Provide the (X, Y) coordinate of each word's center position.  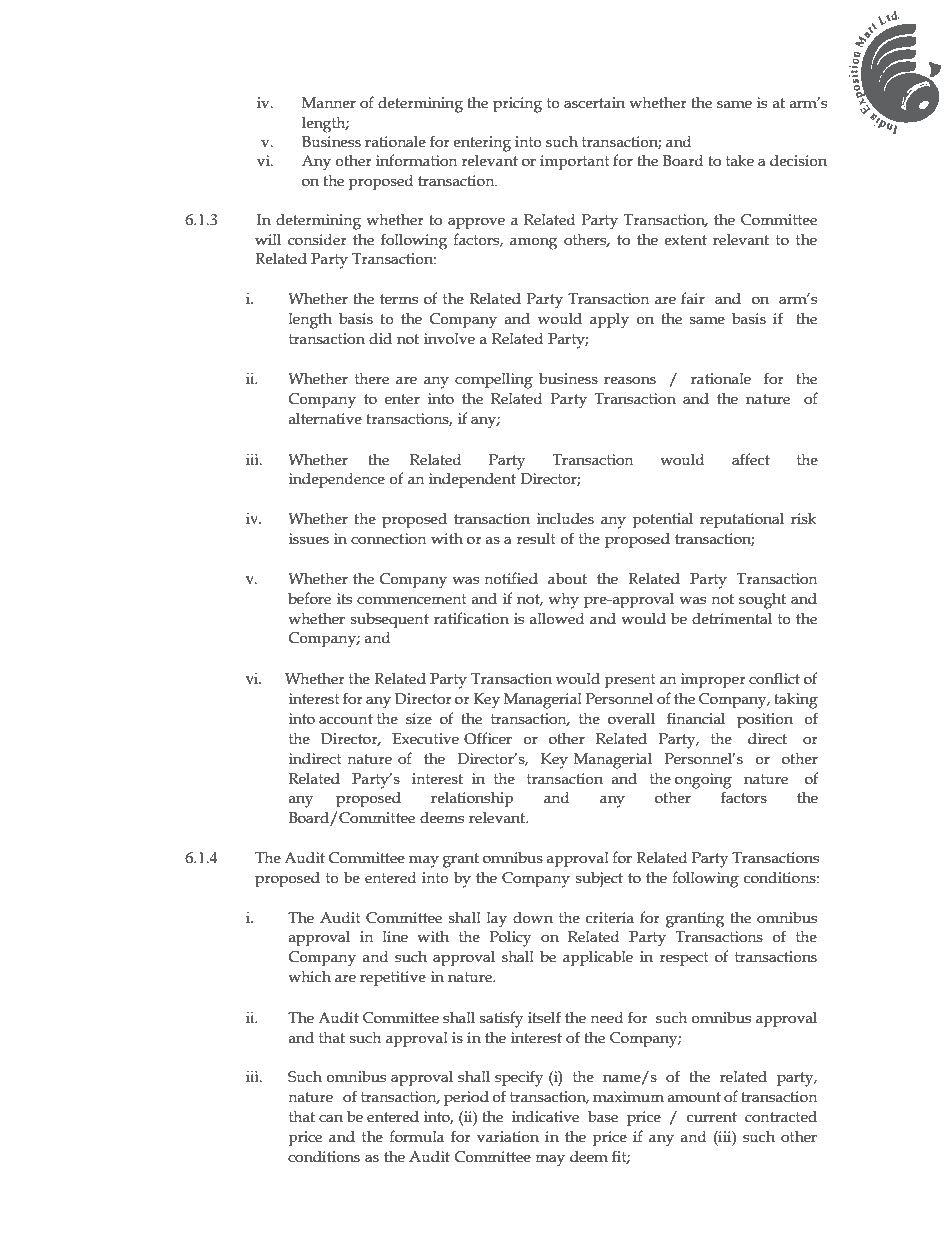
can (331, 1118)
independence (337, 480)
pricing (517, 105)
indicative (545, 1116)
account (346, 719)
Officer (488, 738)
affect (751, 459)
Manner (329, 103)
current (712, 1117)
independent (472, 480)
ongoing (703, 781)
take (740, 160)
